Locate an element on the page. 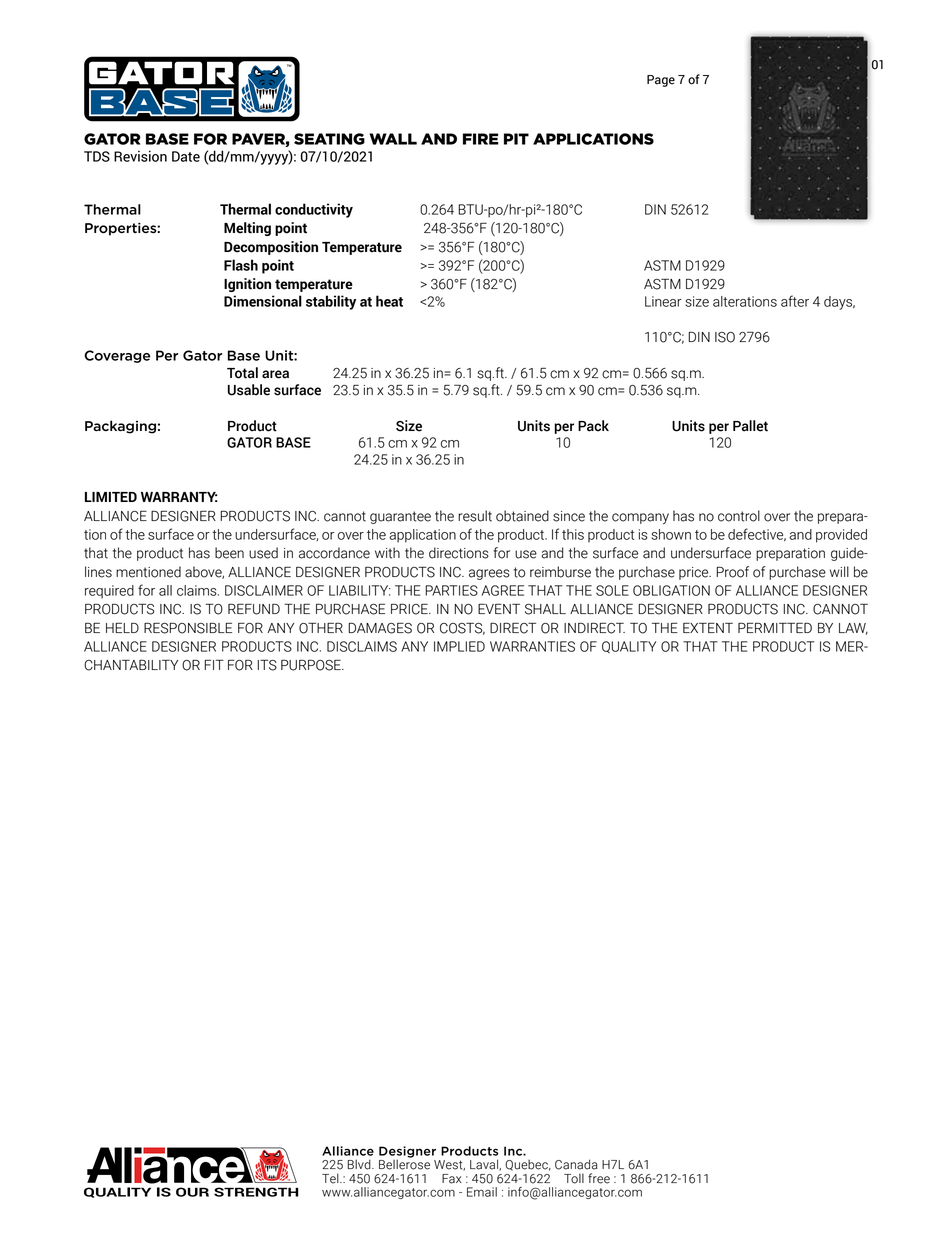  Date is located at coordinates (186, 156).
